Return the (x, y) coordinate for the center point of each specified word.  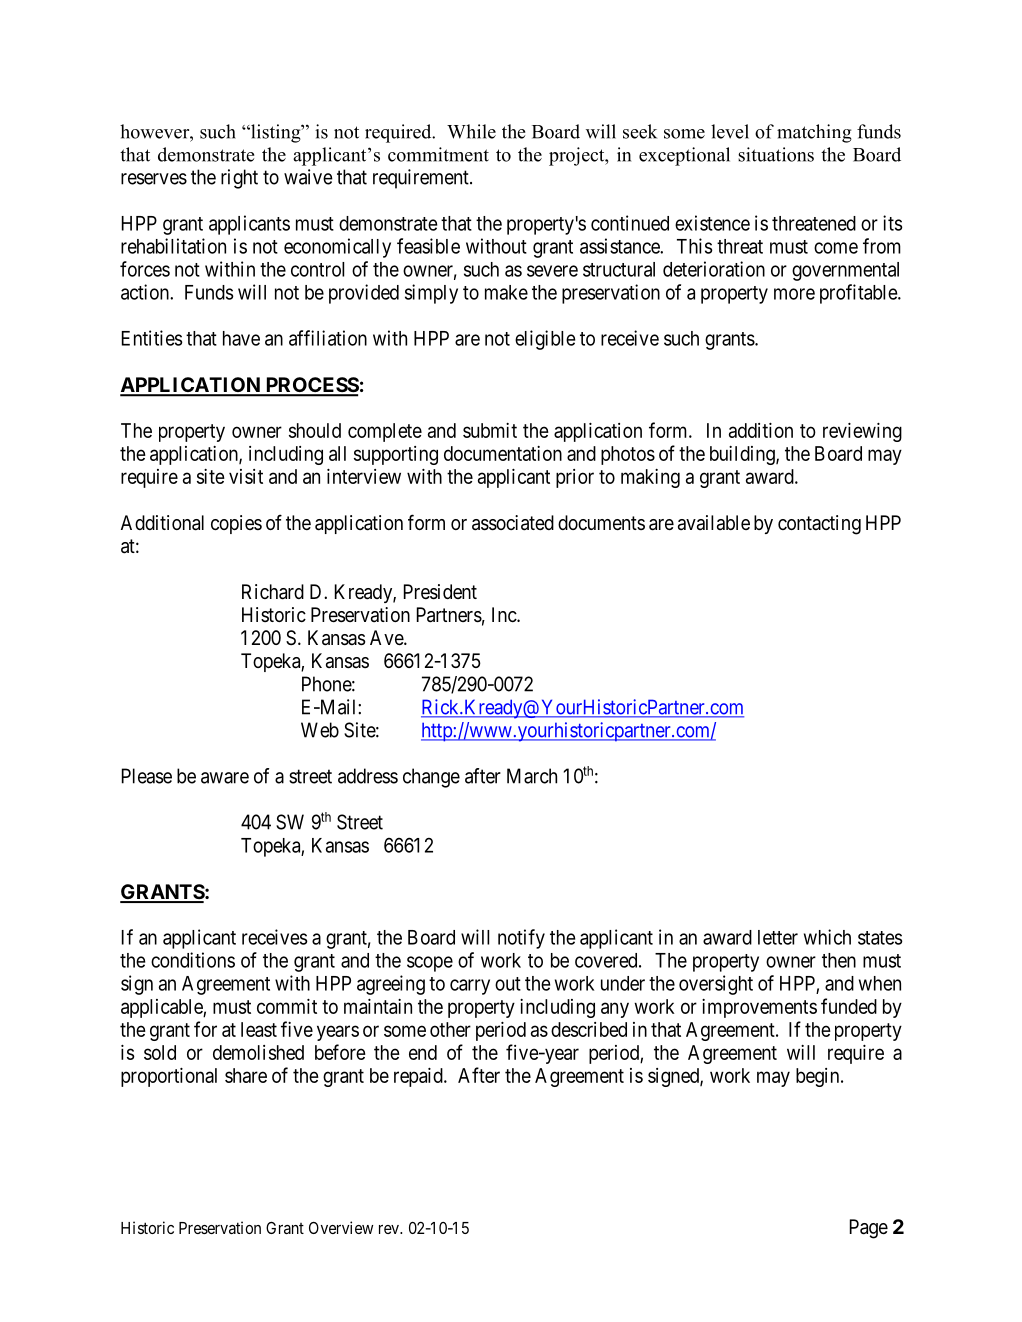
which (827, 937)
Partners (449, 615)
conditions (193, 960)
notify (521, 939)
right (239, 179)
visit (246, 476)
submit (490, 430)
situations (776, 154)
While (471, 131)
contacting (819, 525)
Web (320, 730)
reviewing (862, 432)
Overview (341, 1227)
